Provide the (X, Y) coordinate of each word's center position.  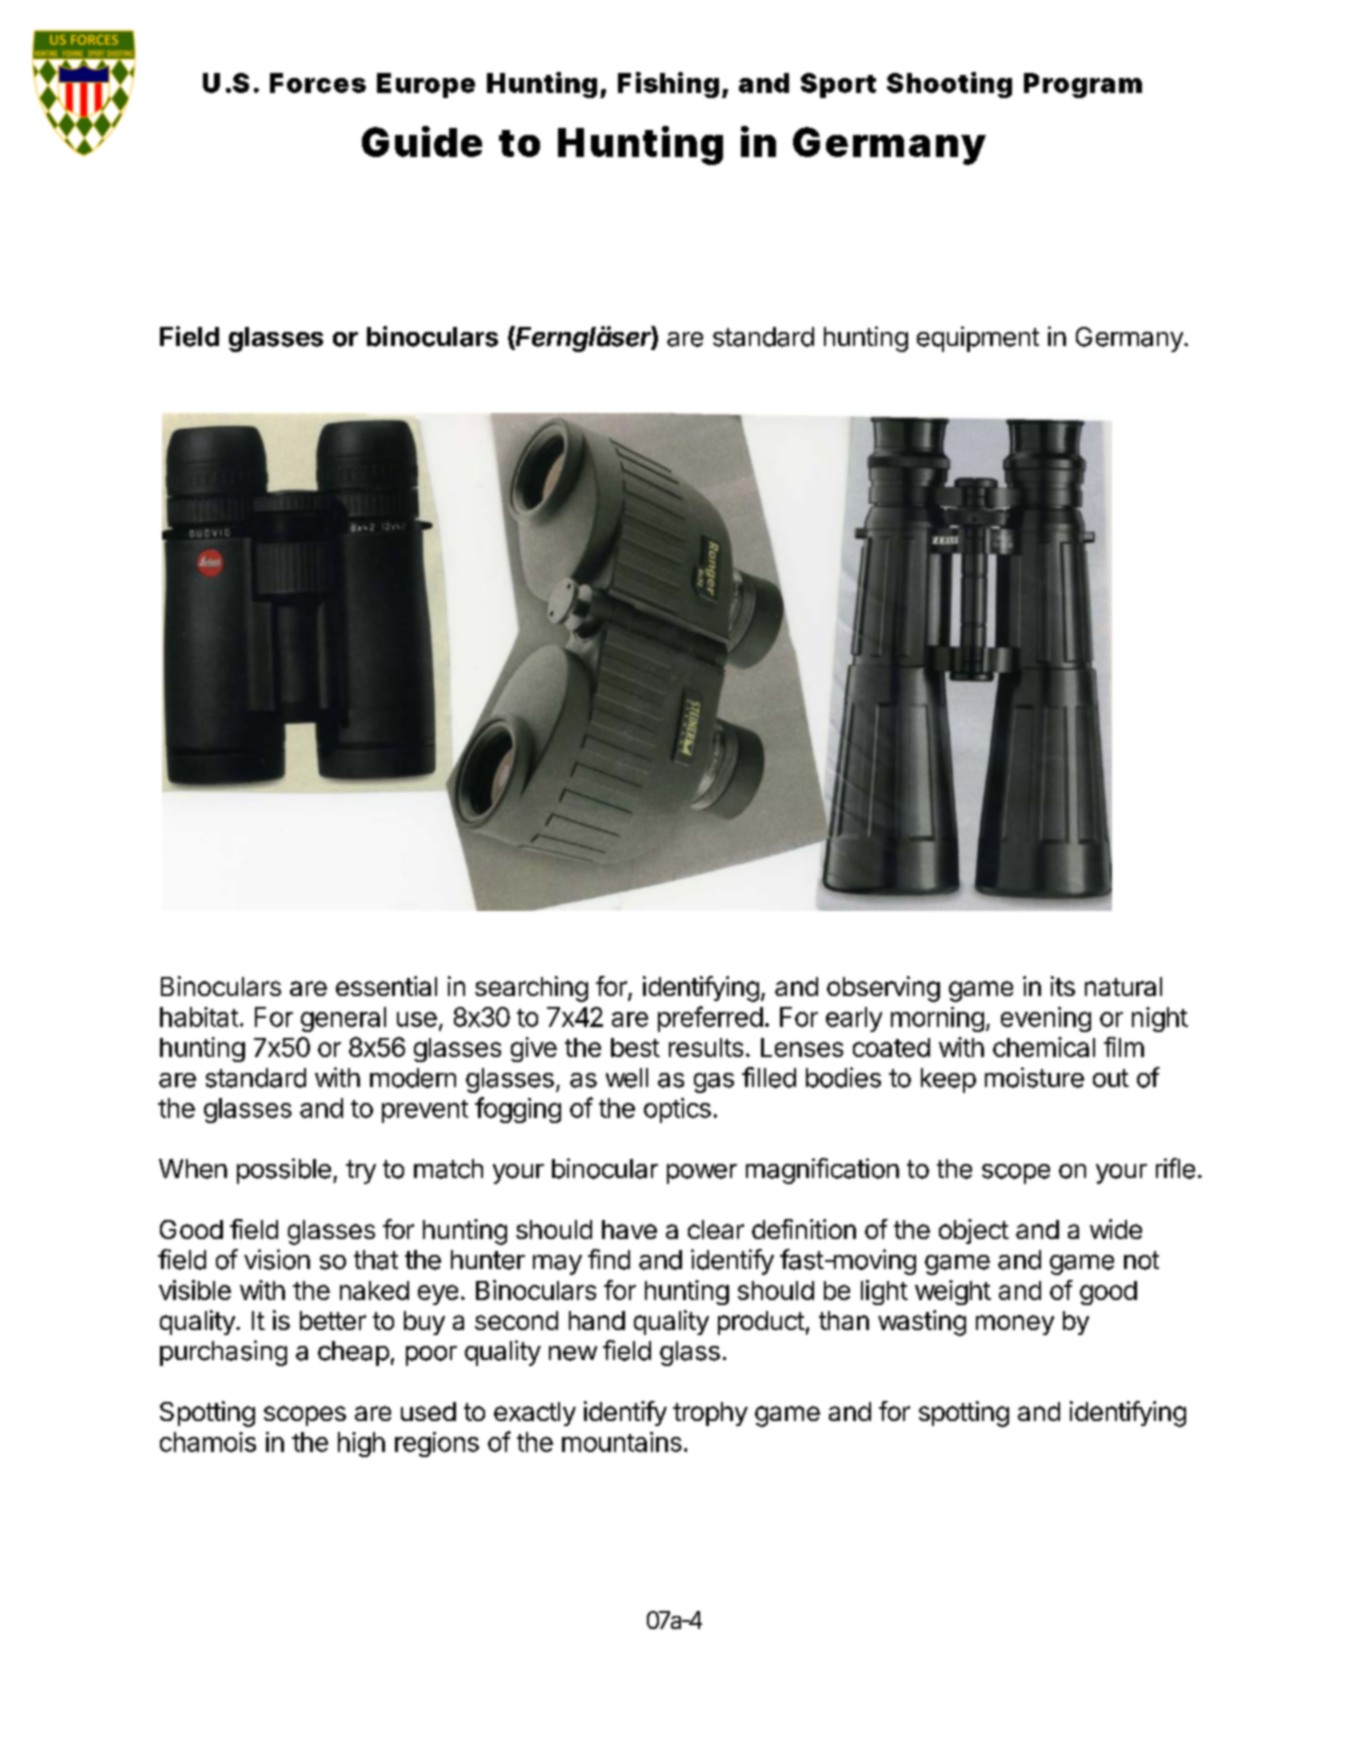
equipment (978, 339)
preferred (710, 1019)
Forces (318, 83)
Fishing (668, 85)
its (1063, 986)
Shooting (949, 85)
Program (1083, 85)
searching (531, 989)
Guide (422, 141)
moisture (1034, 1077)
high (361, 1444)
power (702, 1174)
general (343, 1019)
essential (386, 986)
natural (1123, 986)
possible (284, 1171)
